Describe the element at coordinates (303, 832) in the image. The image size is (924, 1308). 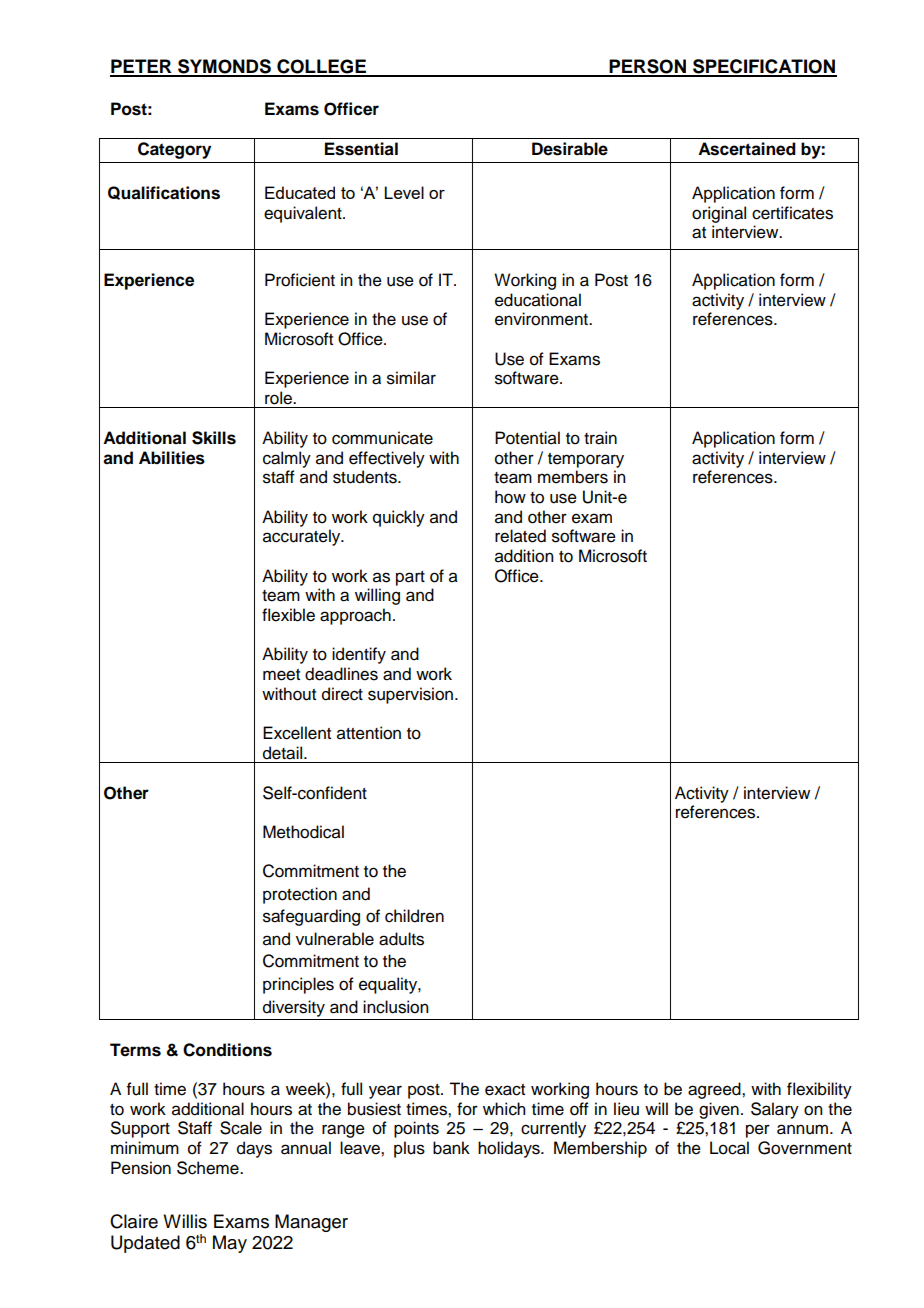
I see `Methodical` at that location.
